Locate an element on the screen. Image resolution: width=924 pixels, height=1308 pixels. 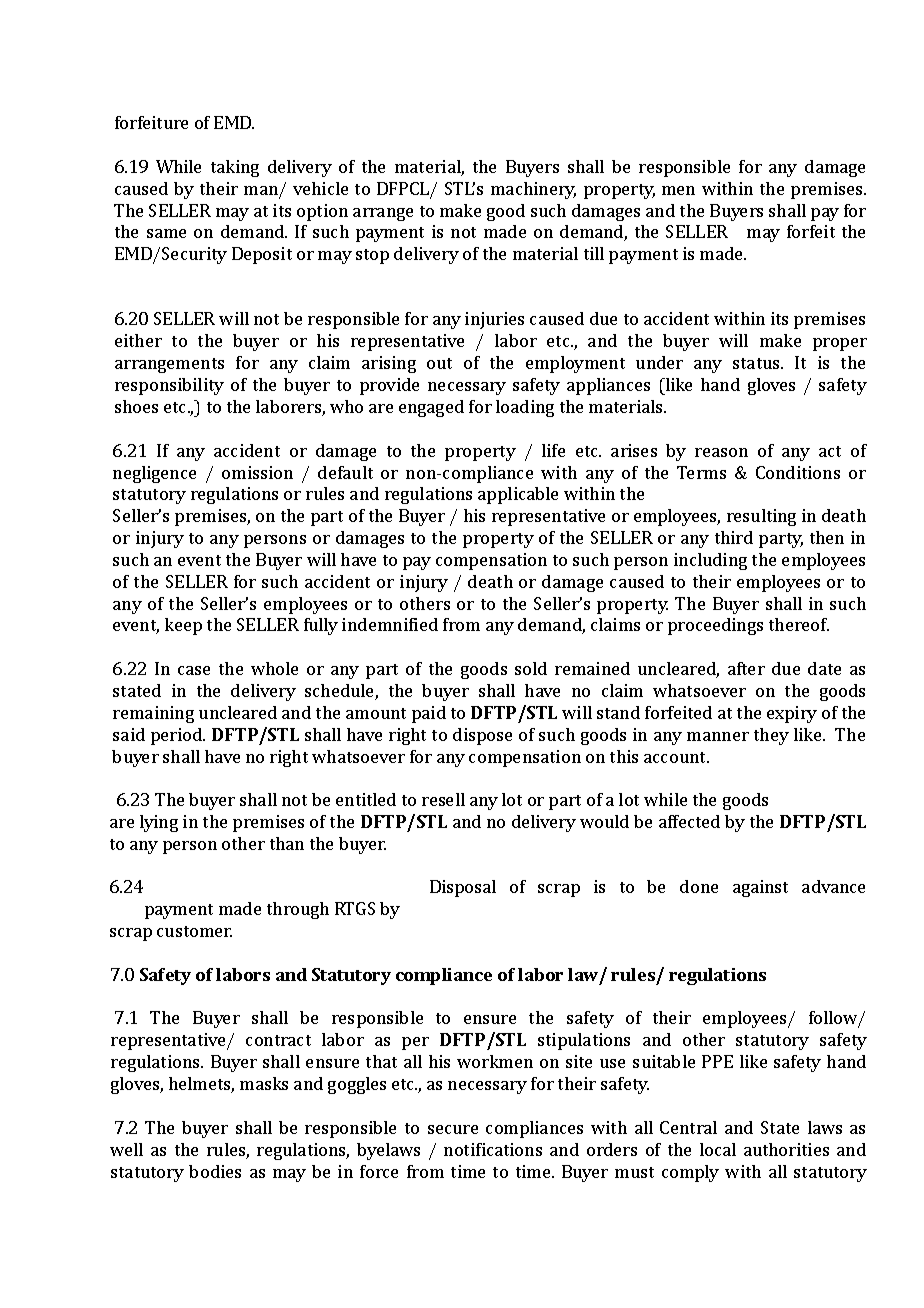
against is located at coordinates (760, 888).
